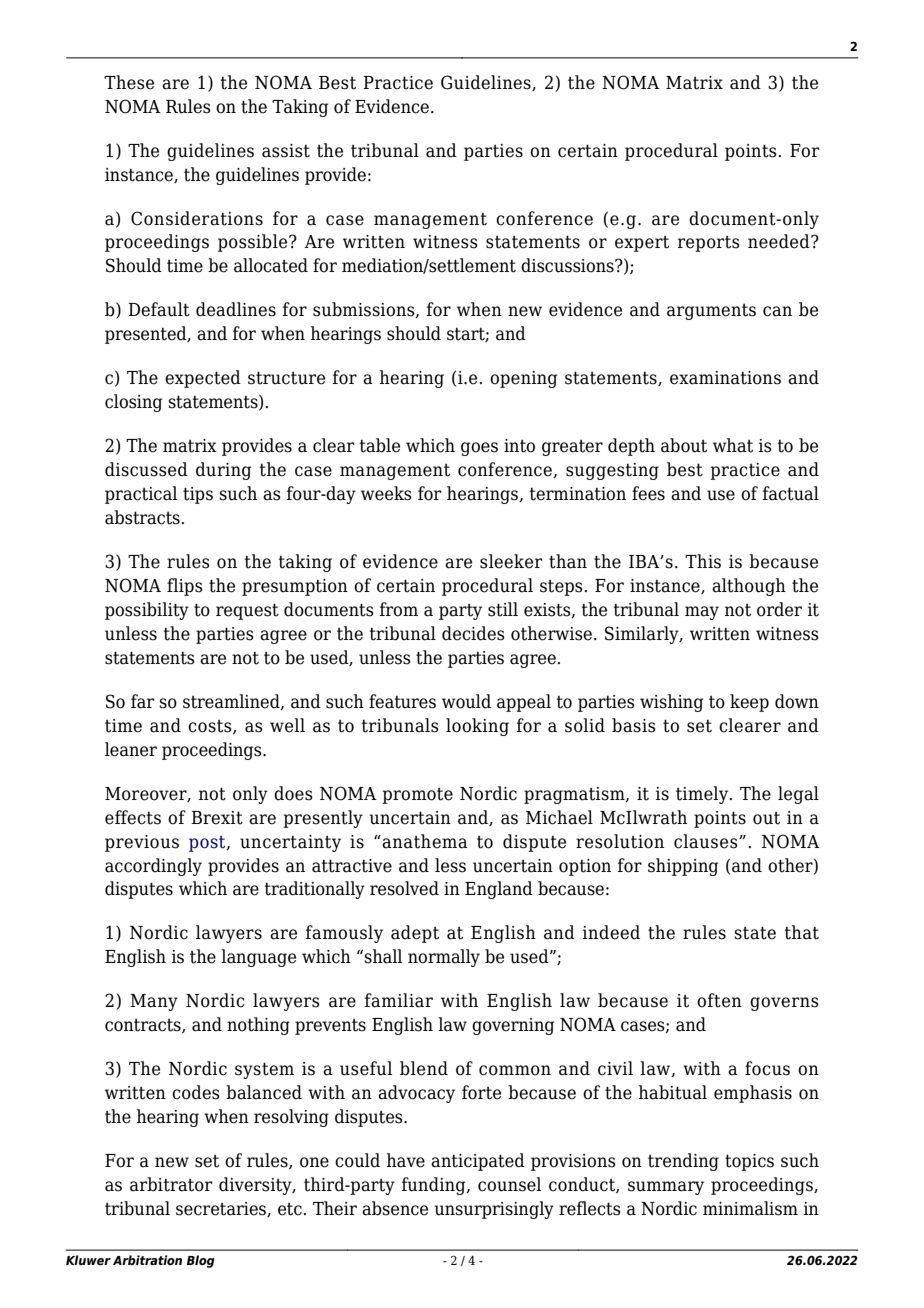 Image resolution: width=924 pixels, height=1308 pixels. Describe the element at coordinates (479, 449) in the page. I see `goes` at that location.
